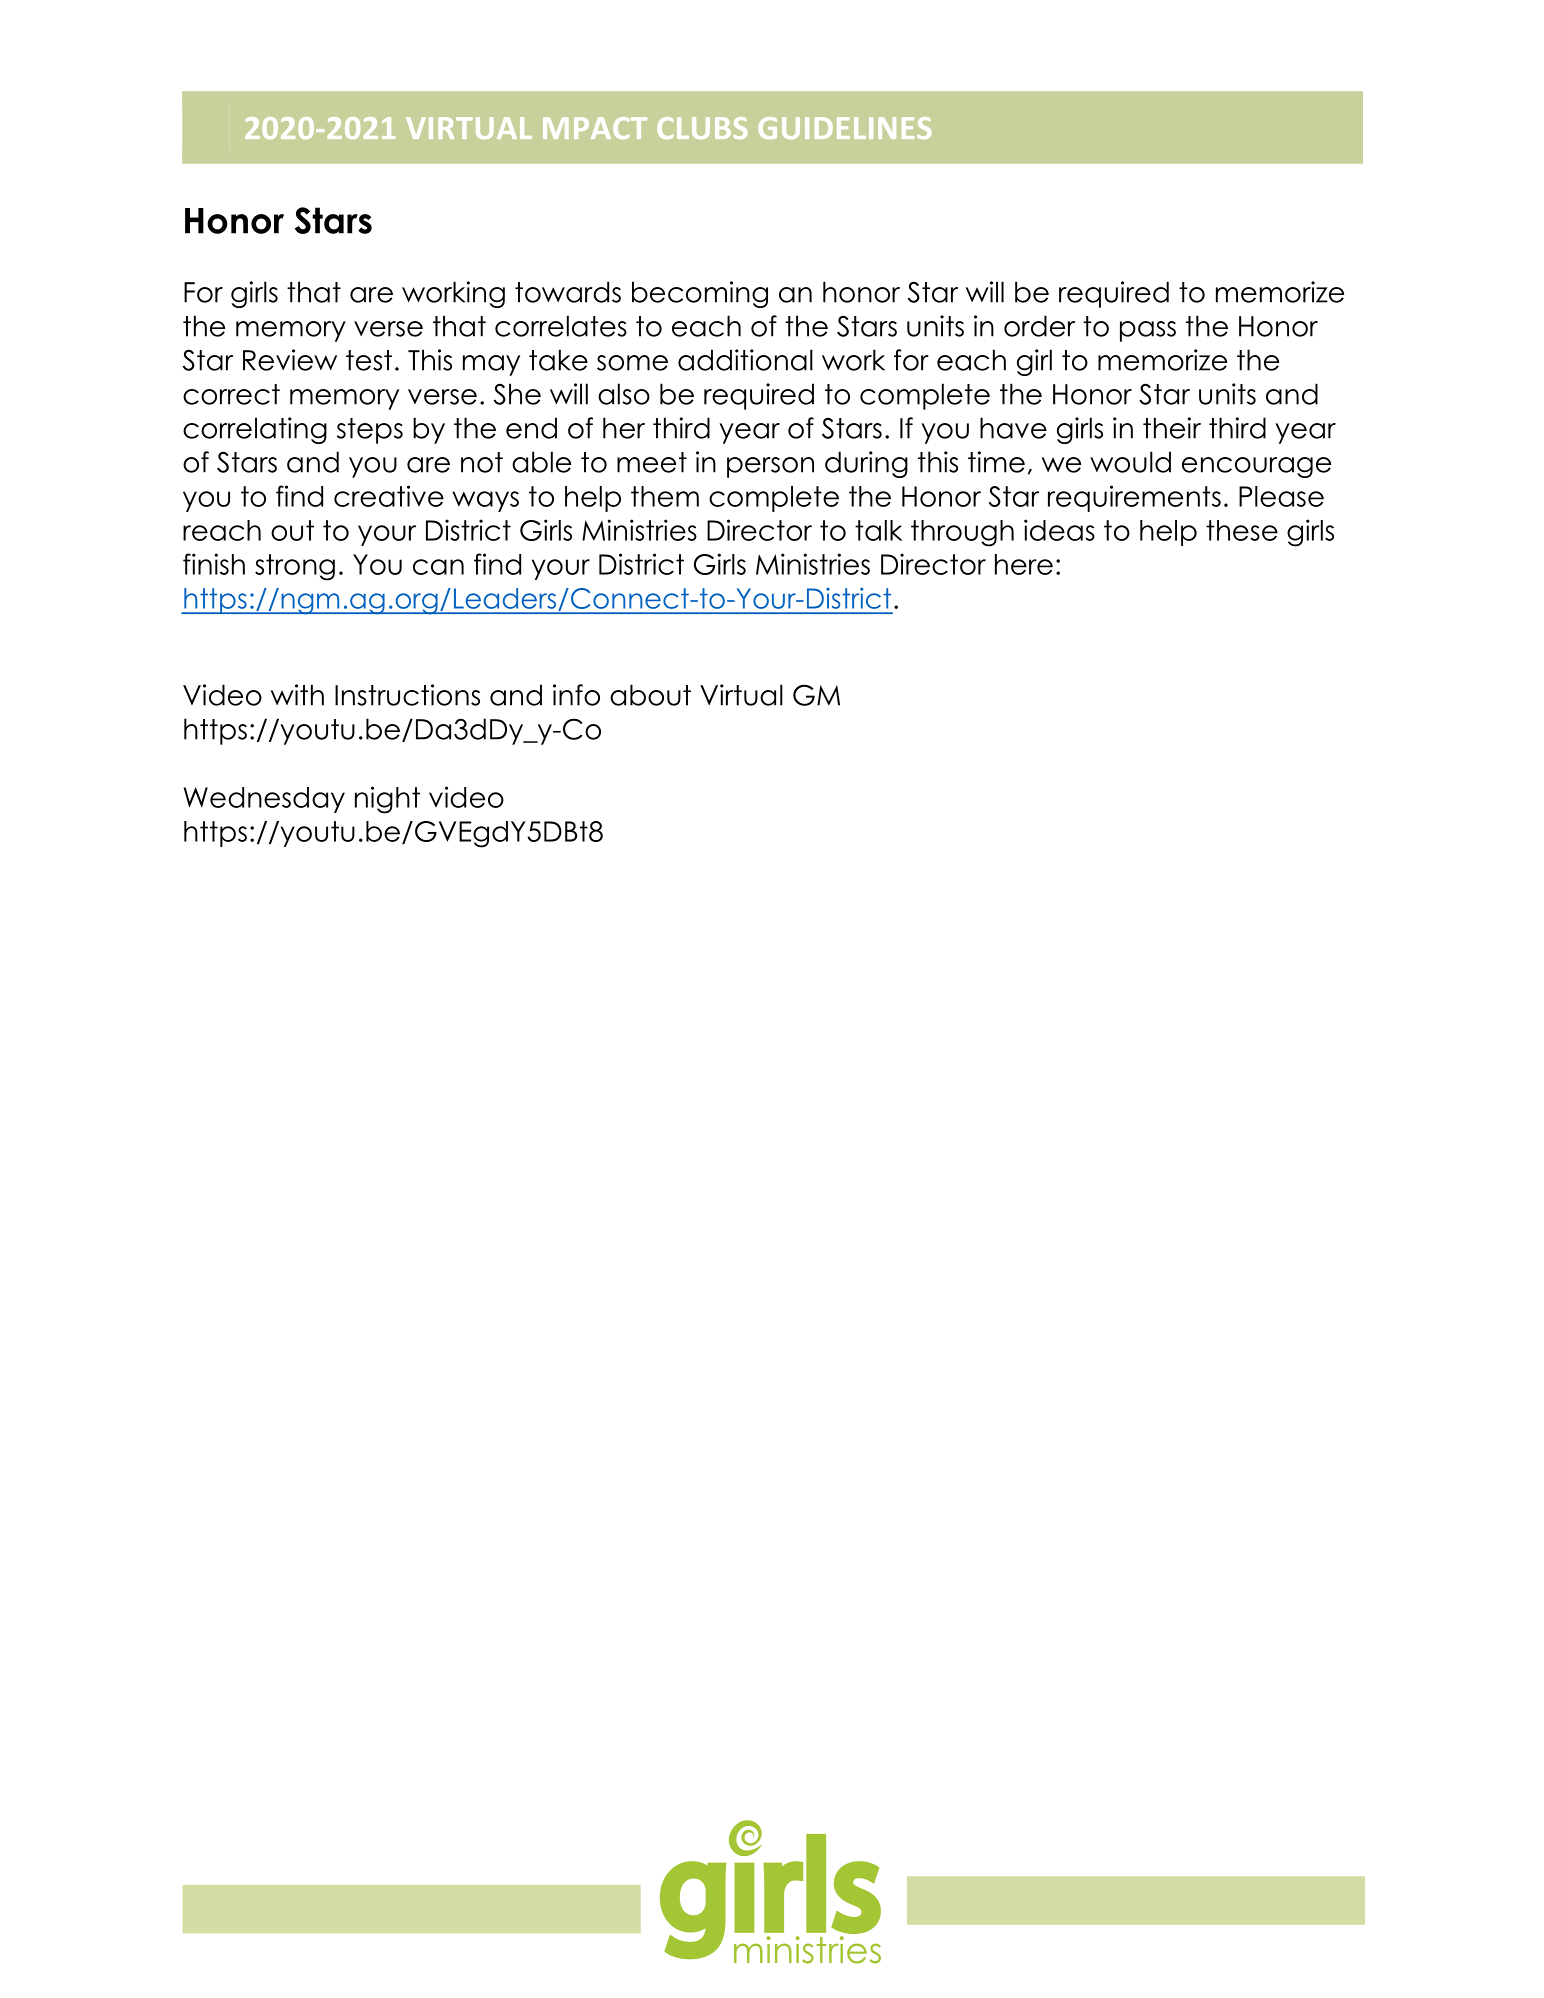  Describe the element at coordinates (595, 128) in the screenshot. I see `MPACT` at that location.
